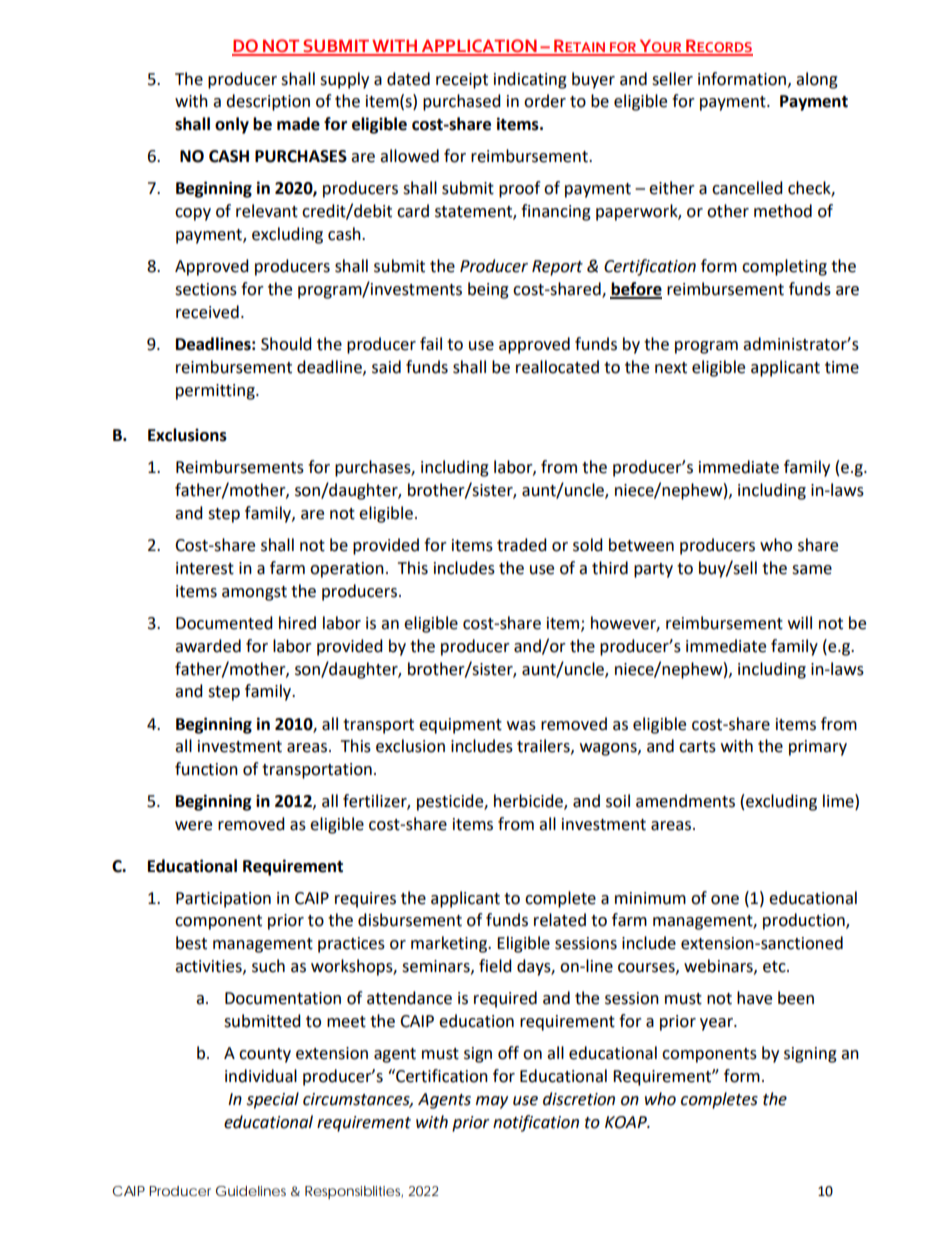 The width and height of the image is (952, 1233). I want to click on year, so click(717, 1024).
